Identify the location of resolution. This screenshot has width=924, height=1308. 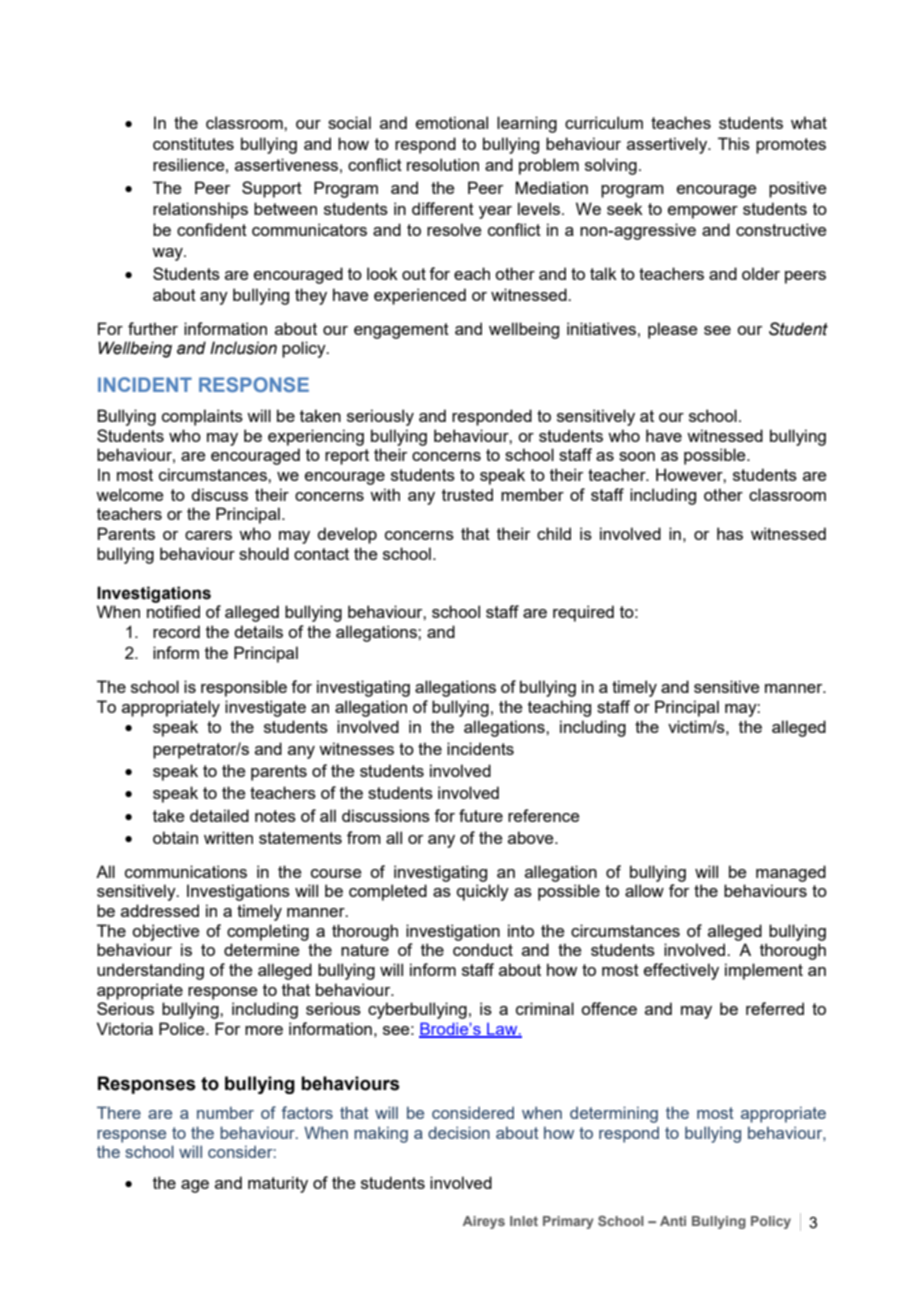
(443, 164).
